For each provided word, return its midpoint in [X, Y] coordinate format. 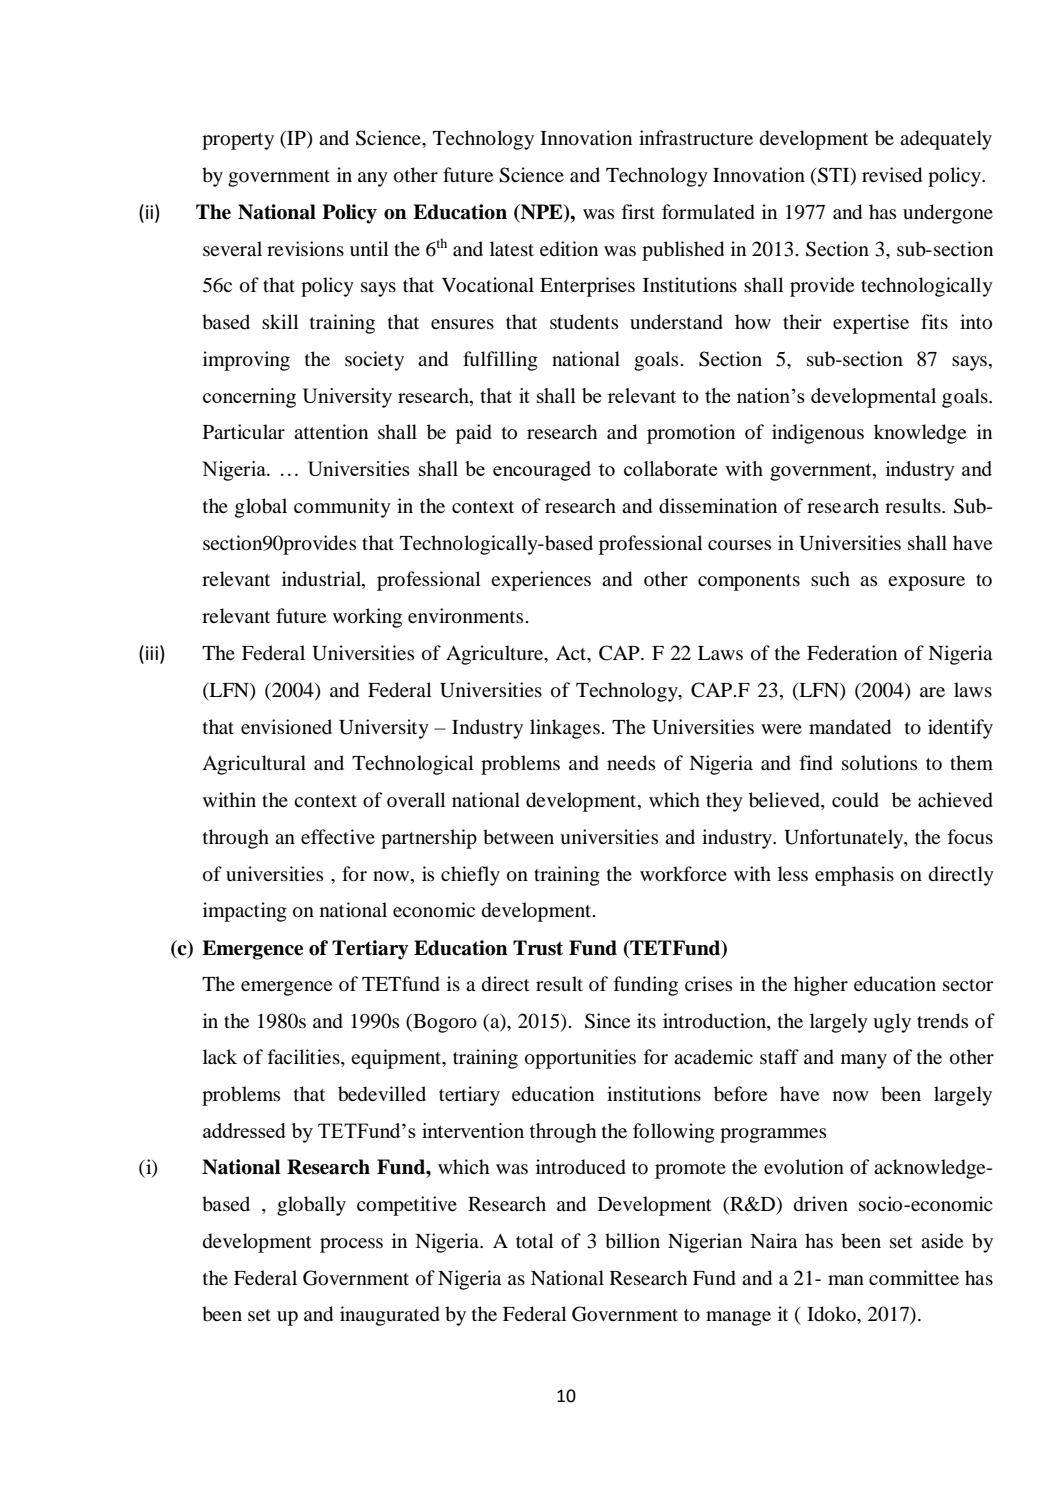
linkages [565, 729]
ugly [892, 1023]
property [238, 141]
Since [607, 1021]
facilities [305, 1058]
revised [892, 175]
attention [331, 431]
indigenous [818, 434]
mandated [850, 727]
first [638, 211]
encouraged [542, 471]
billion [632, 1241]
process [351, 1245]
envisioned [286, 727]
